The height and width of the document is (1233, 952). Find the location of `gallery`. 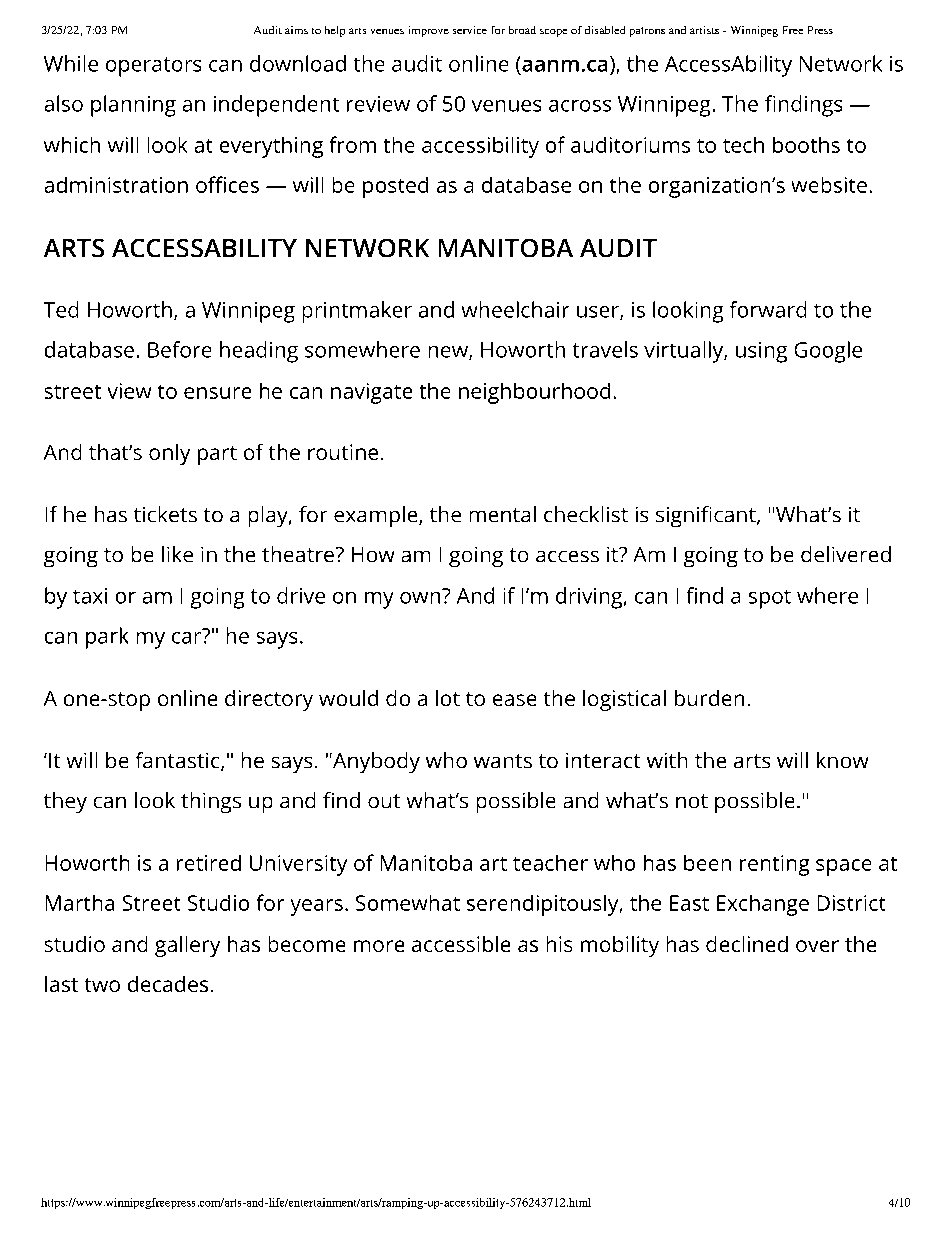

gallery is located at coordinates (187, 946).
